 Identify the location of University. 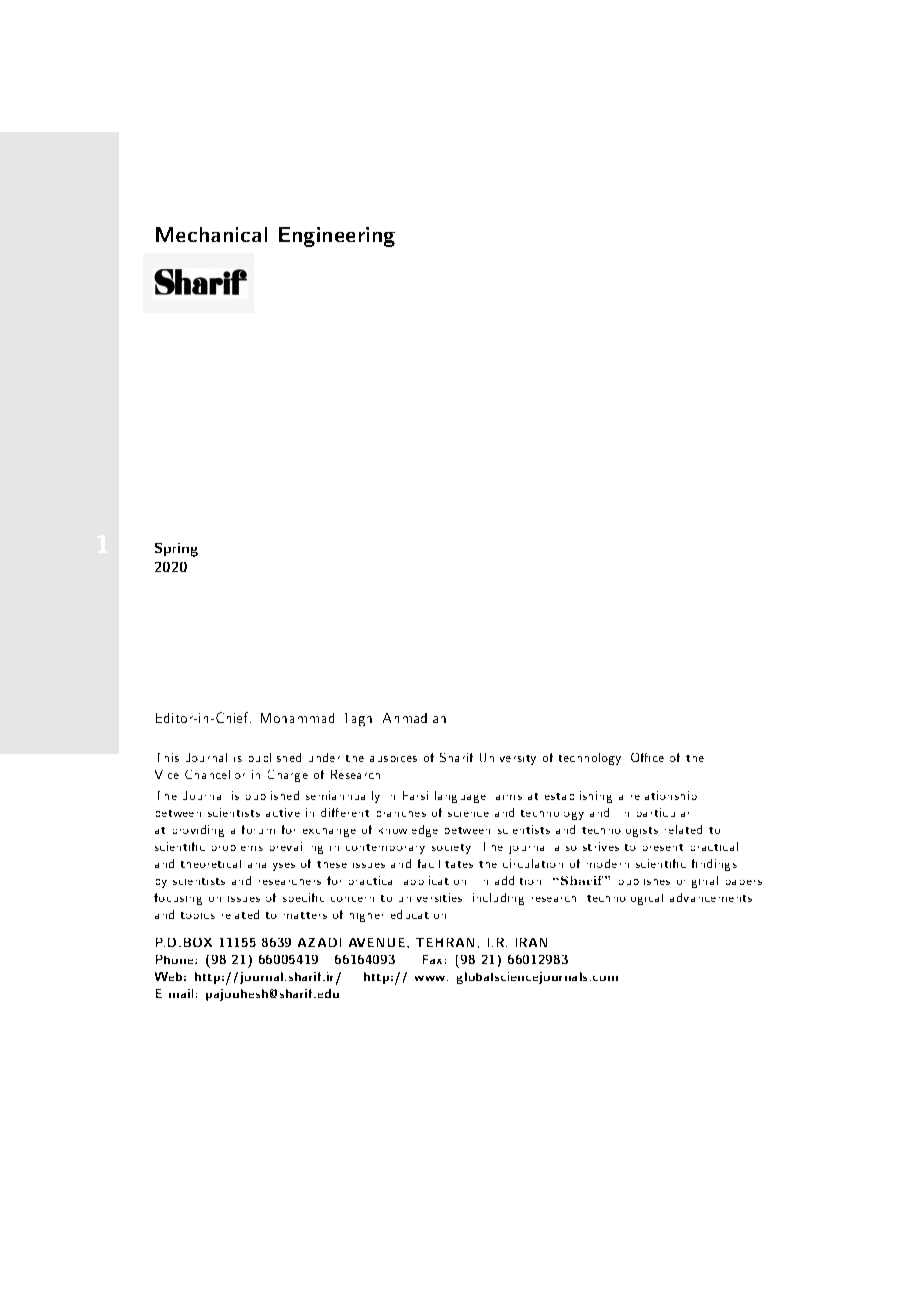
(508, 759).
